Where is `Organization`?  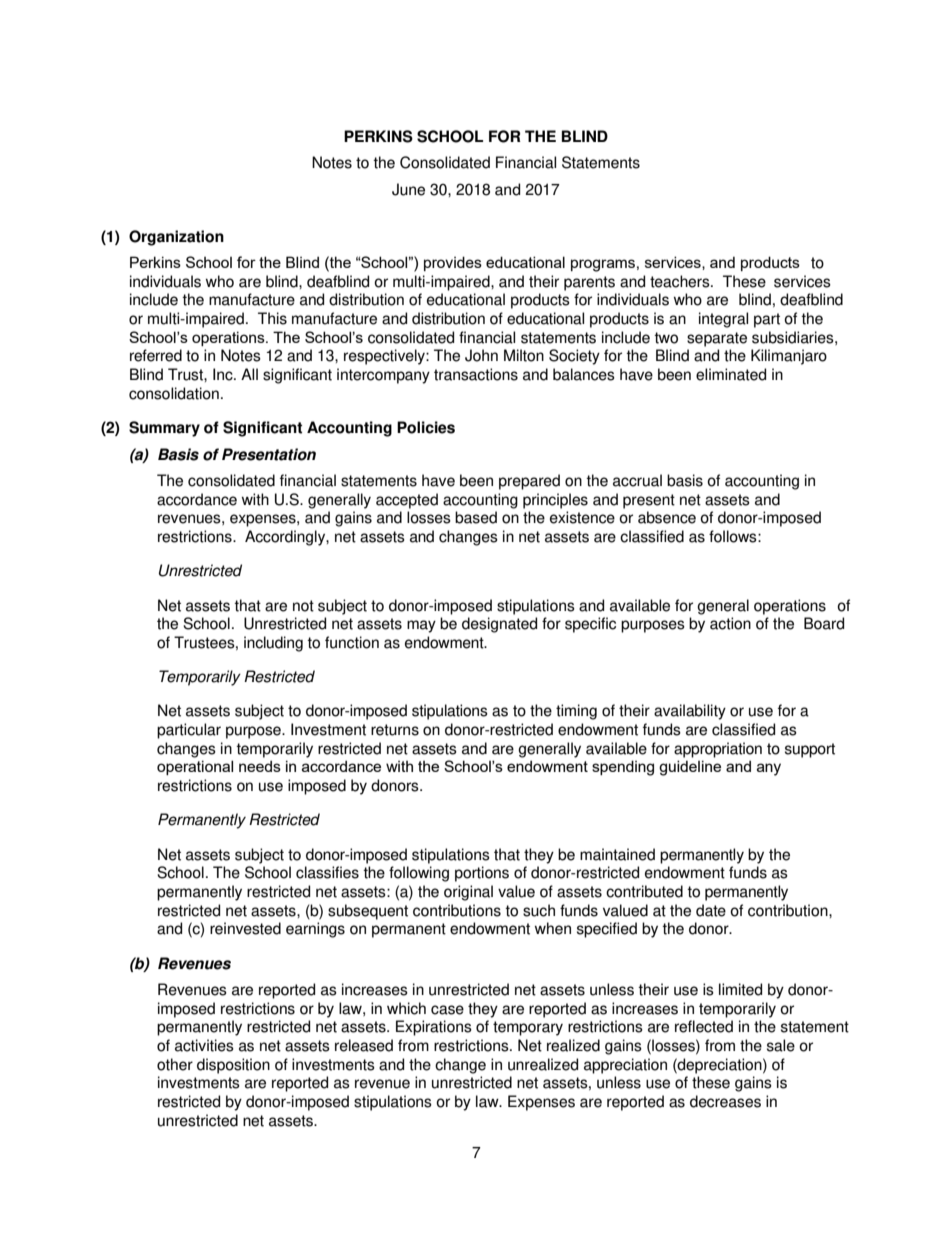 Organization is located at coordinates (176, 238).
